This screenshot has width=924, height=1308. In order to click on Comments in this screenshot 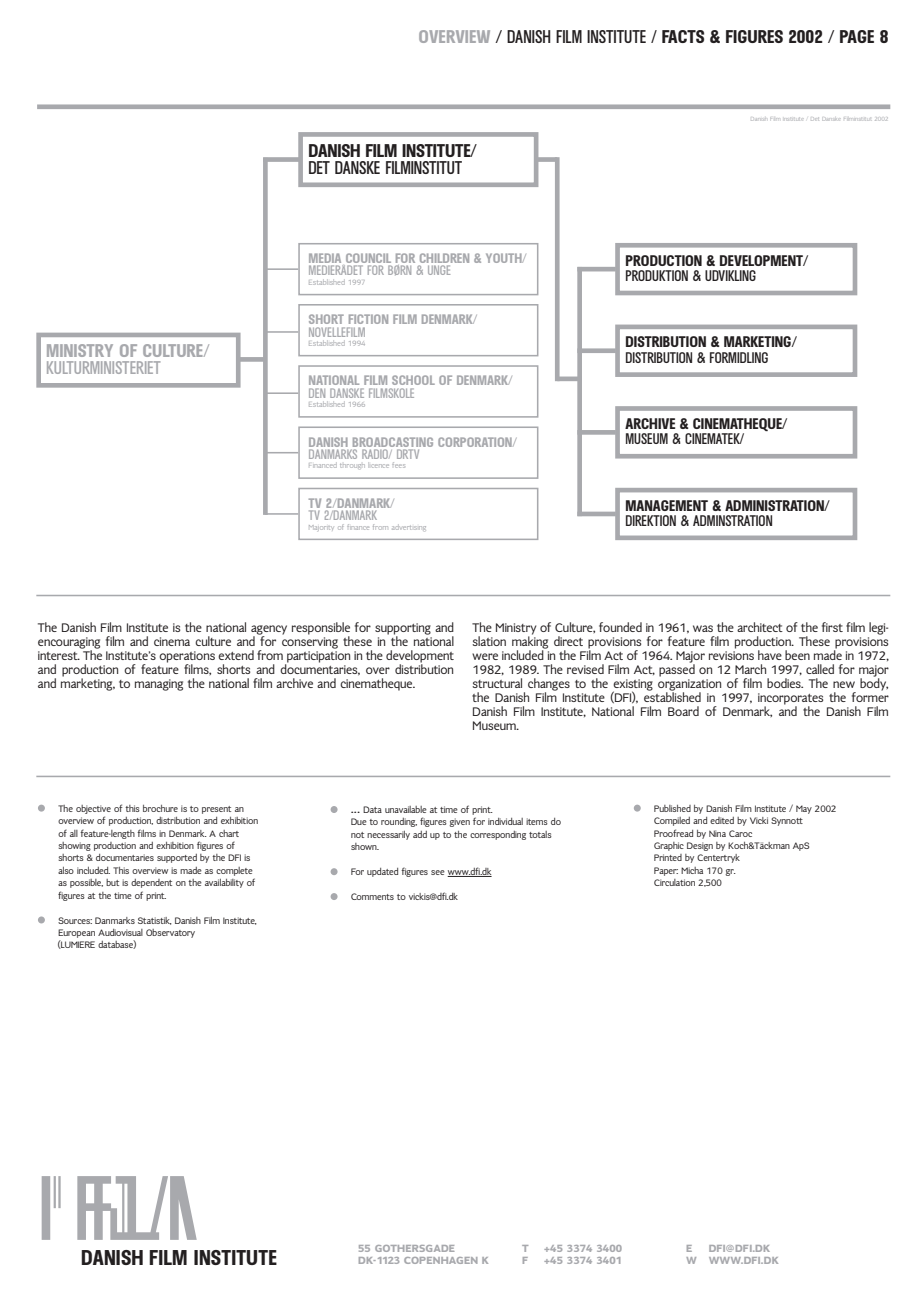, I will do `click(372, 896)`.
